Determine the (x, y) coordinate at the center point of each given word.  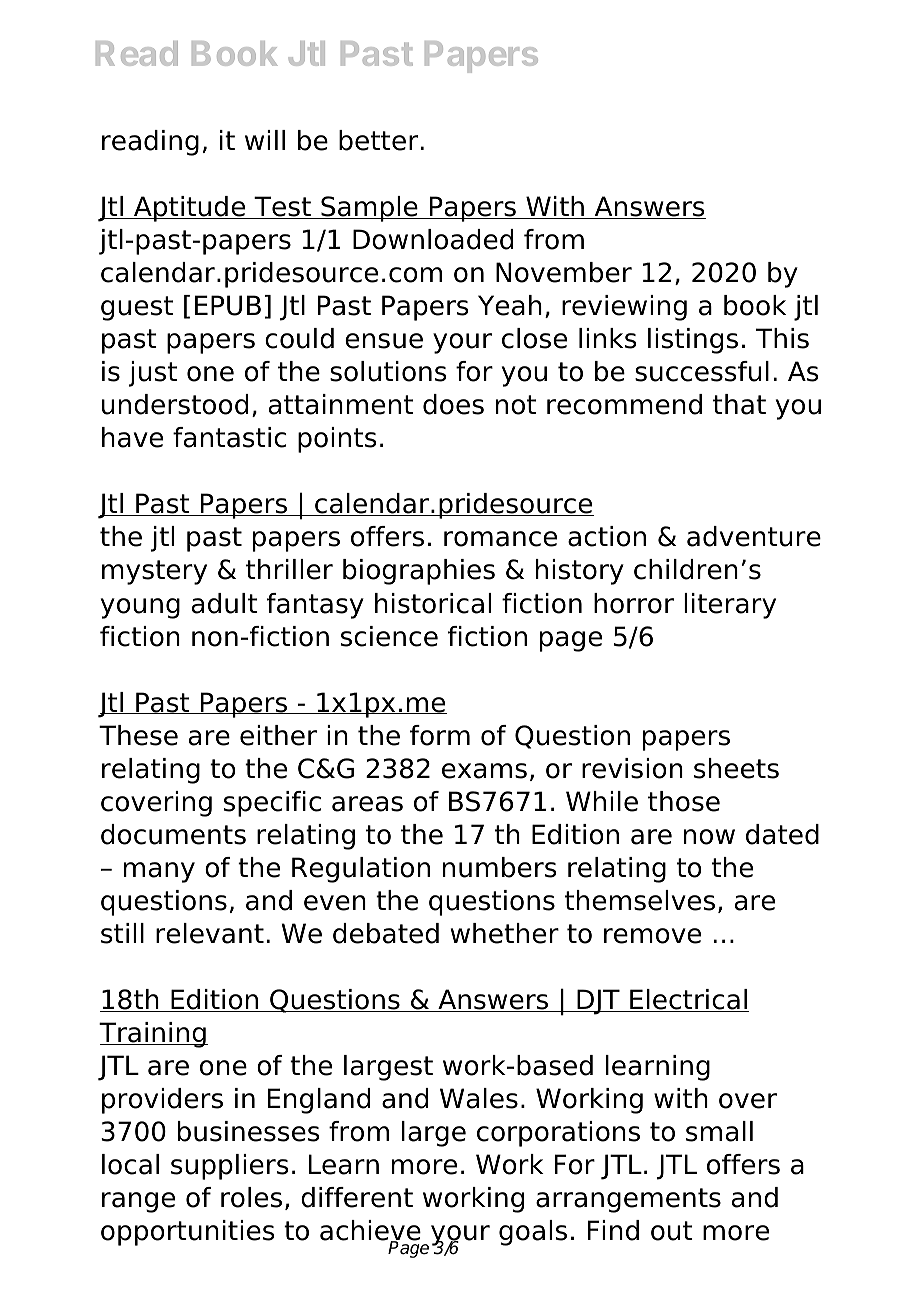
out (672, 1231)
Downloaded (433, 239)
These (138, 735)
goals (533, 1233)
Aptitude (190, 209)
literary (730, 606)
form (440, 735)
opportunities (187, 1233)
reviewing (624, 308)
